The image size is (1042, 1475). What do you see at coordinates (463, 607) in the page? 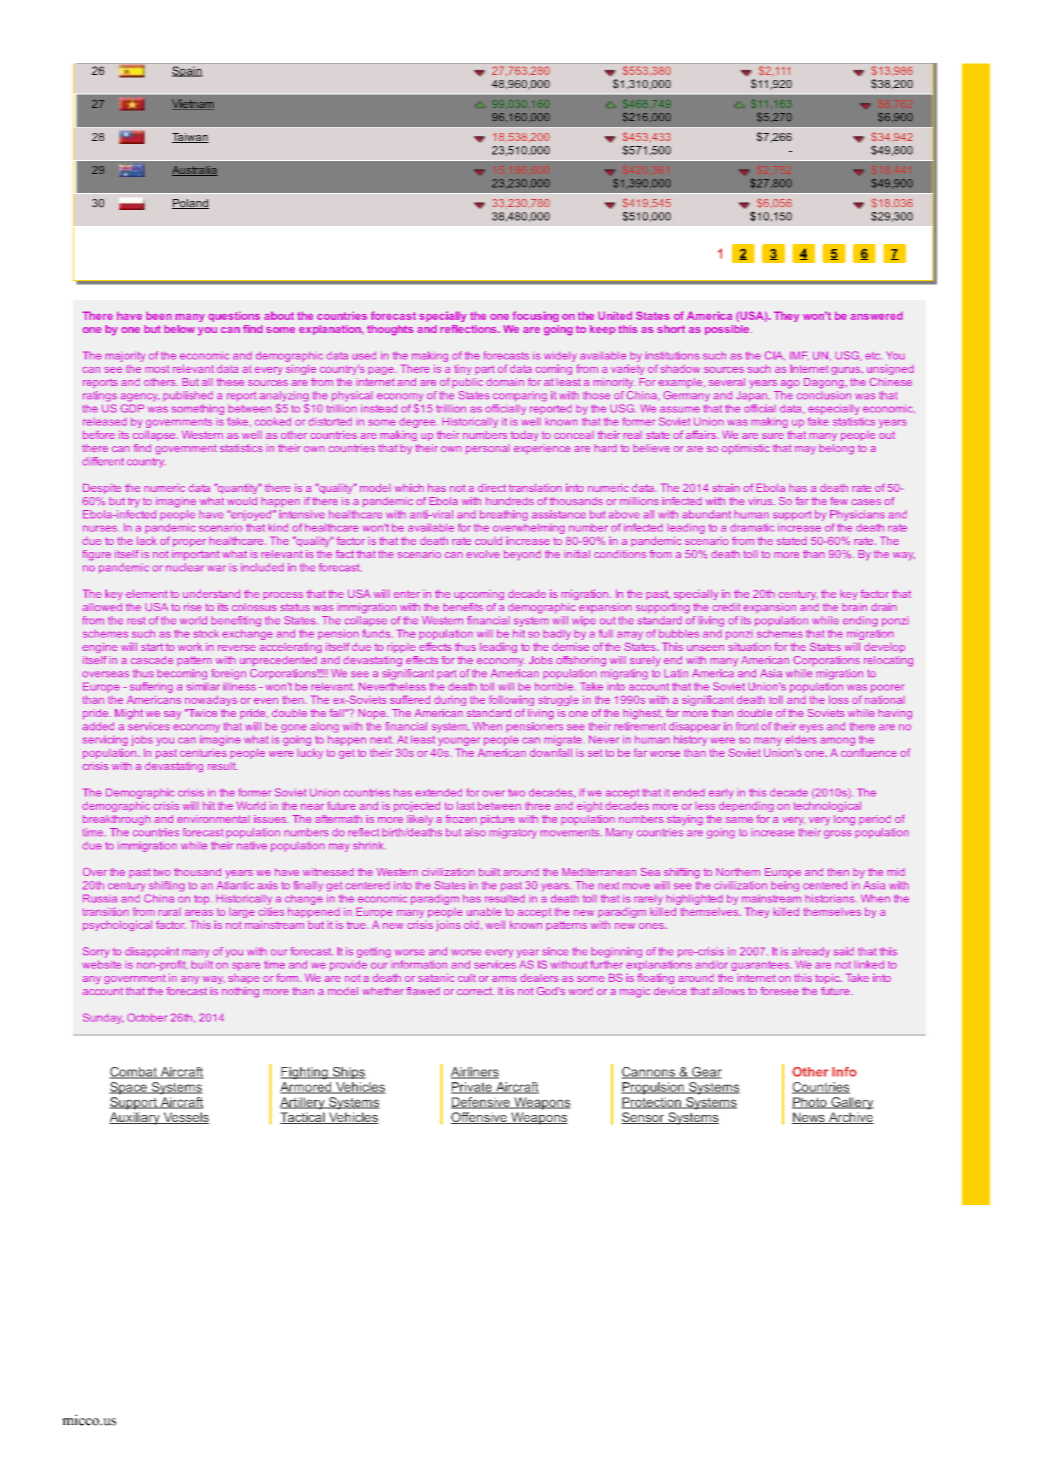
I see `benefits` at bounding box center [463, 607].
